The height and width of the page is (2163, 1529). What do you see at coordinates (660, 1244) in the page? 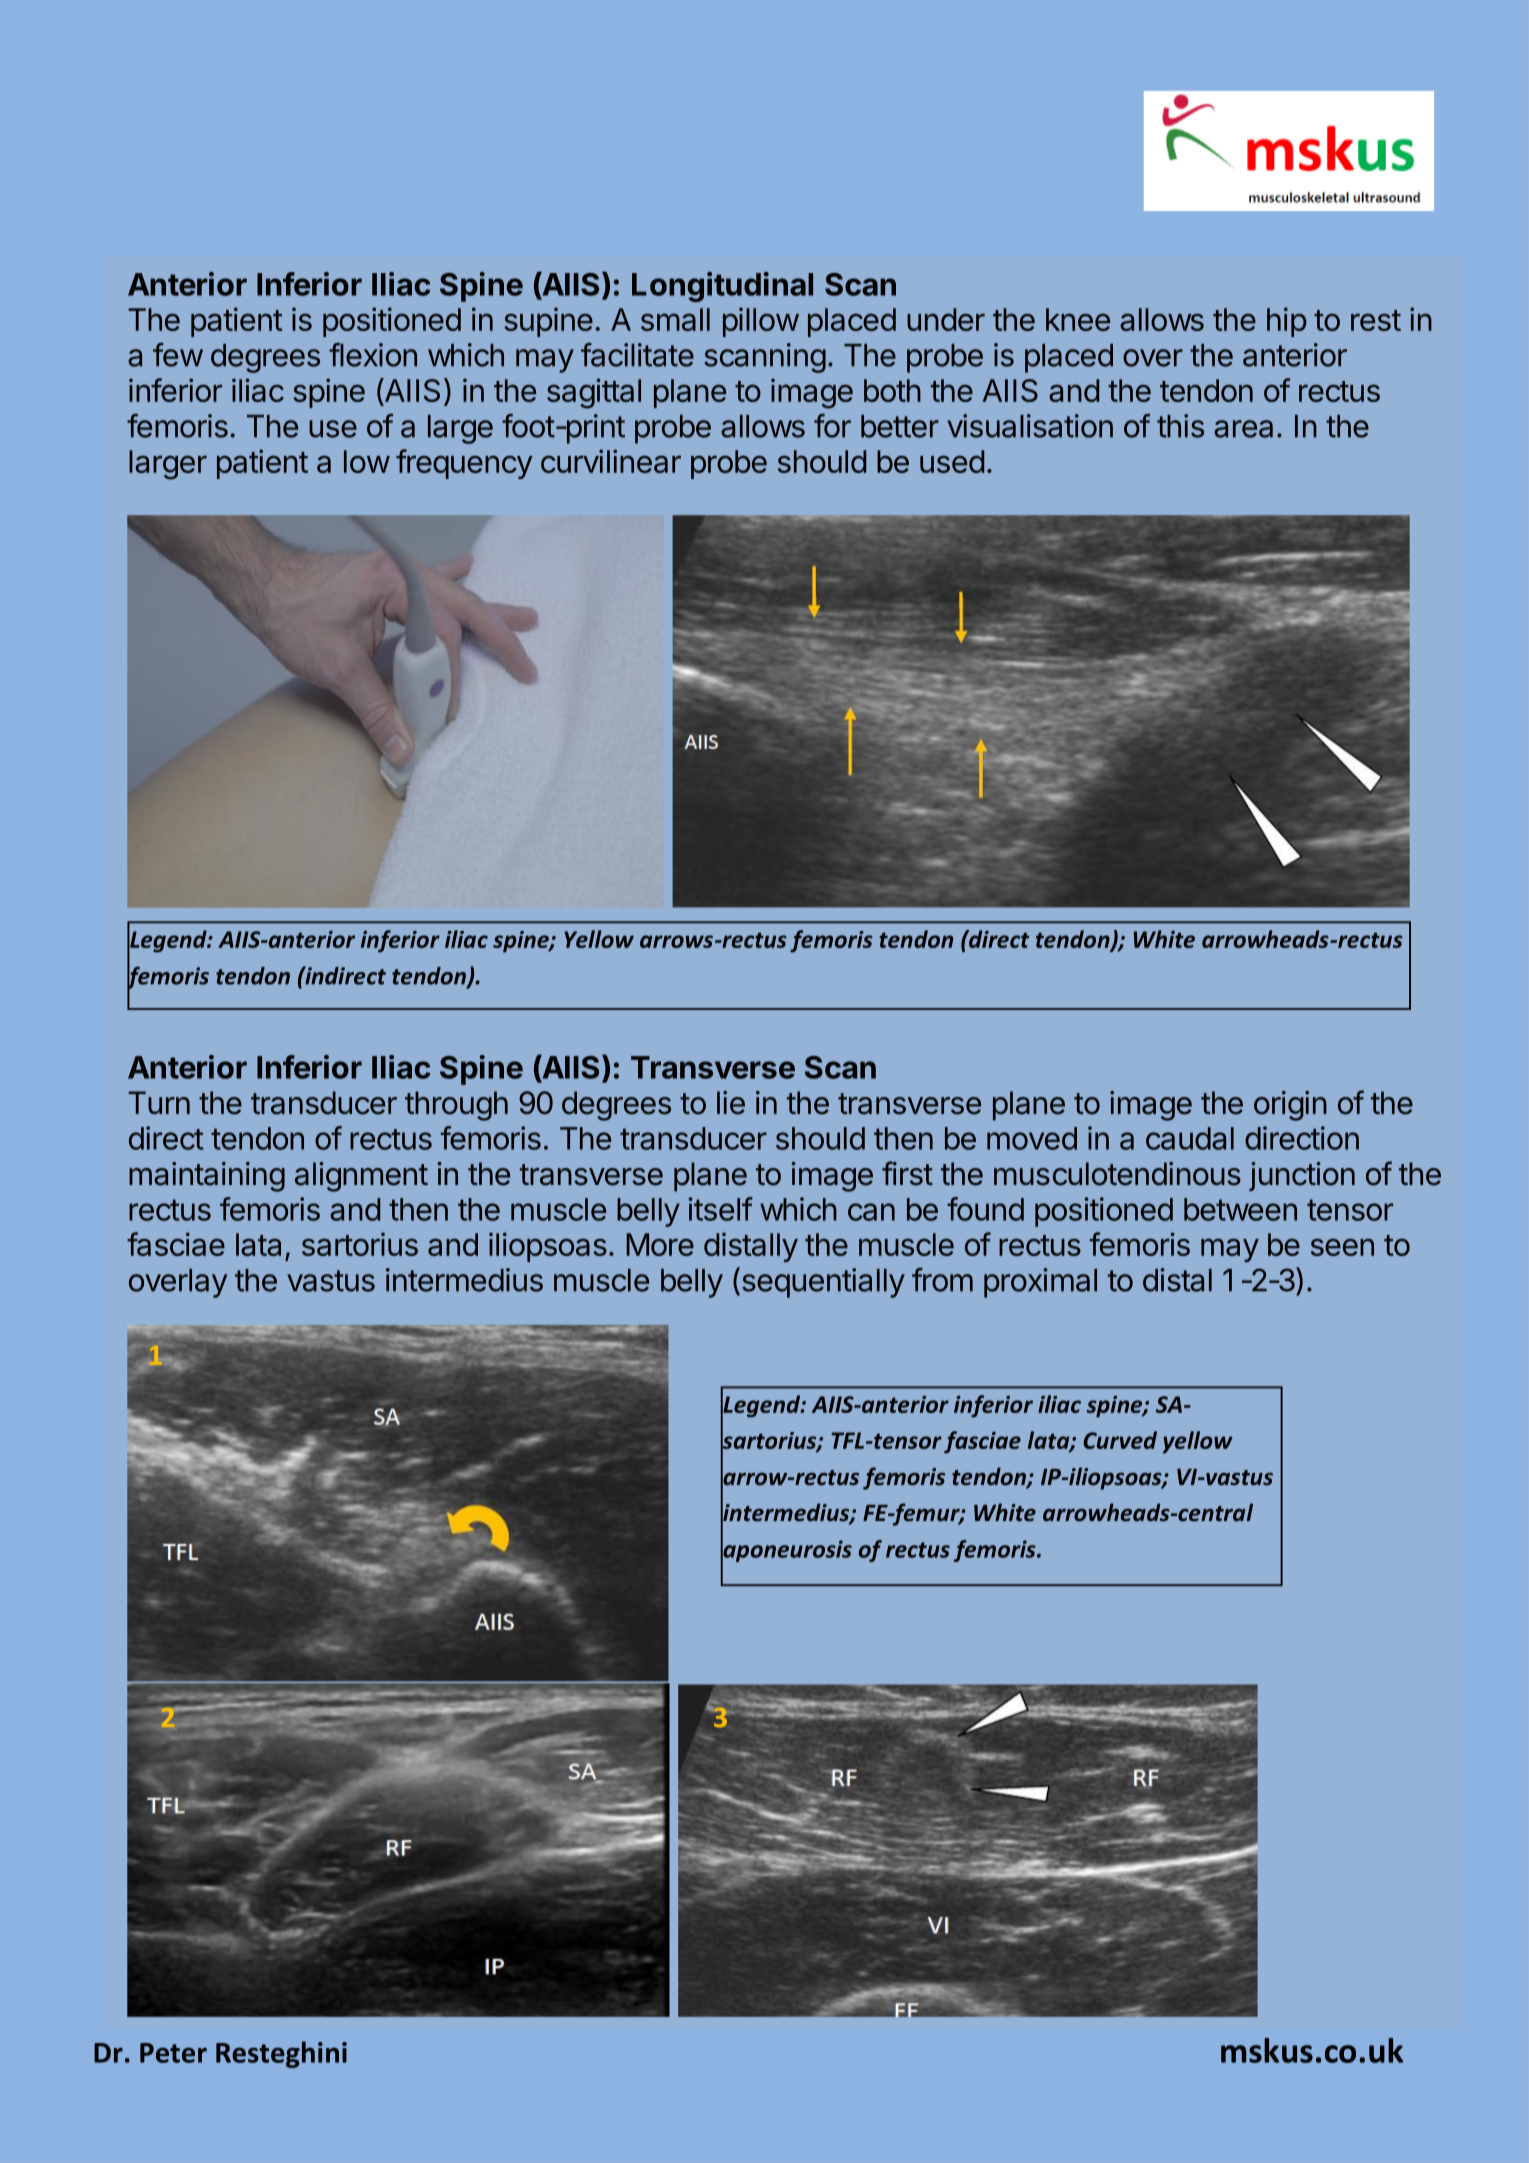
I see `More` at bounding box center [660, 1244].
